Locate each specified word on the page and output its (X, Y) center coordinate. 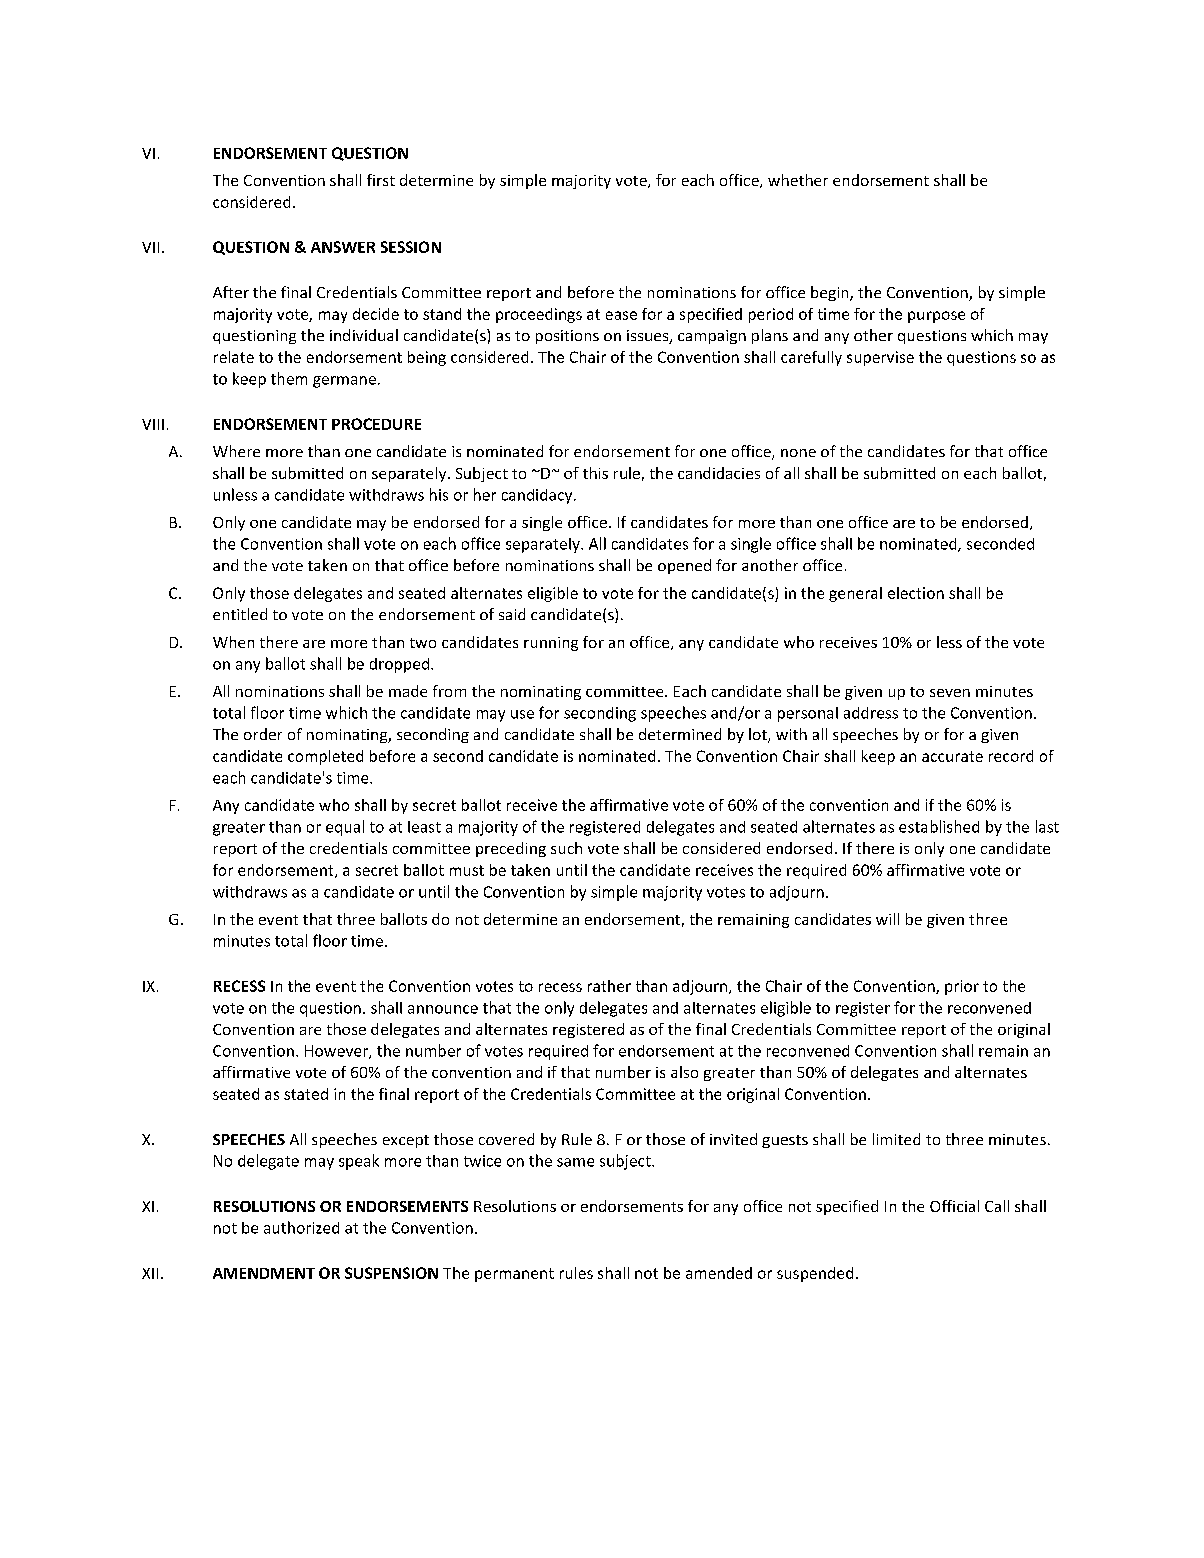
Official (954, 1206)
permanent (514, 1275)
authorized (301, 1227)
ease (621, 315)
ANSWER (343, 247)
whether (798, 180)
